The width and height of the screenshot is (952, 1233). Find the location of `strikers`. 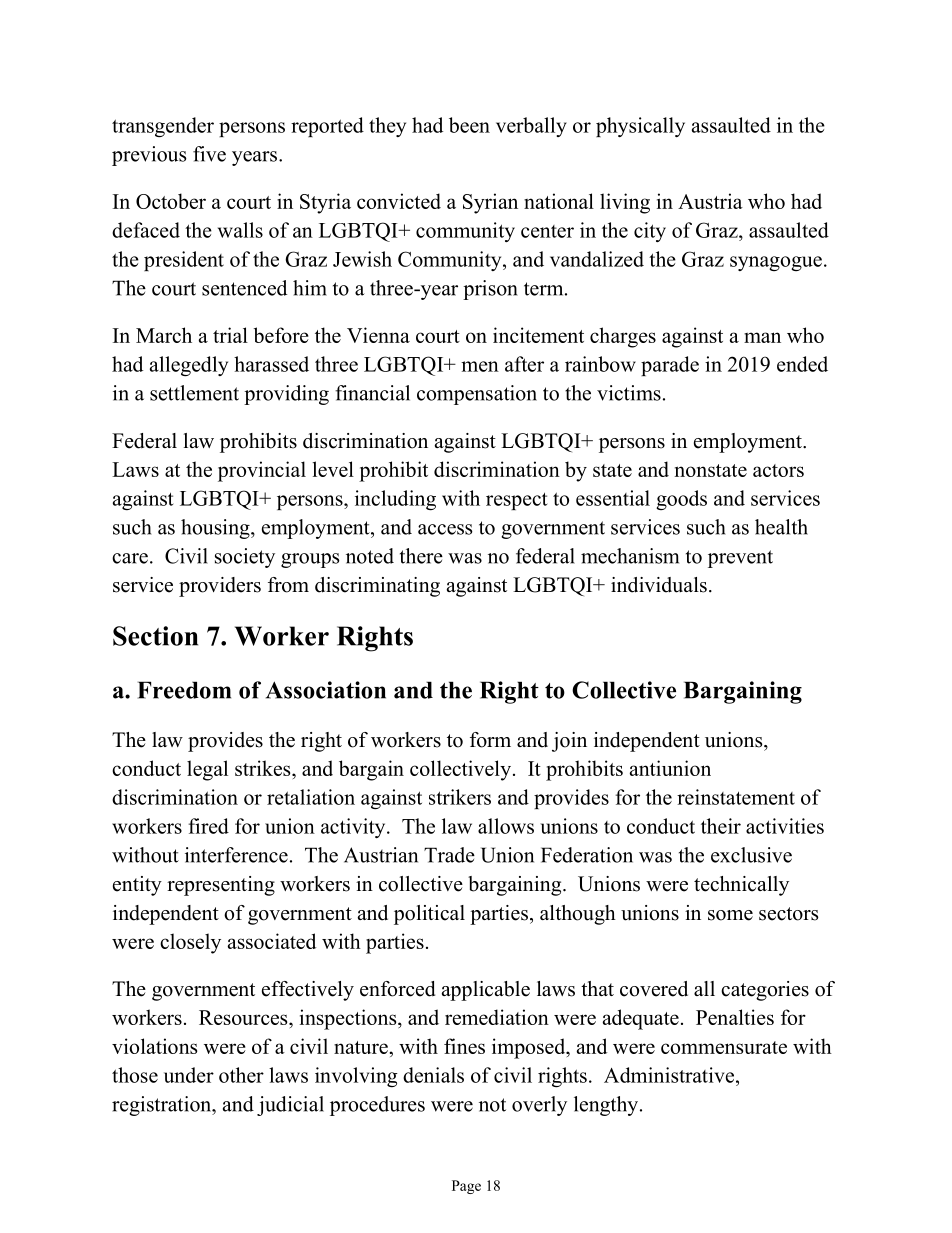

strikers is located at coordinates (460, 797).
